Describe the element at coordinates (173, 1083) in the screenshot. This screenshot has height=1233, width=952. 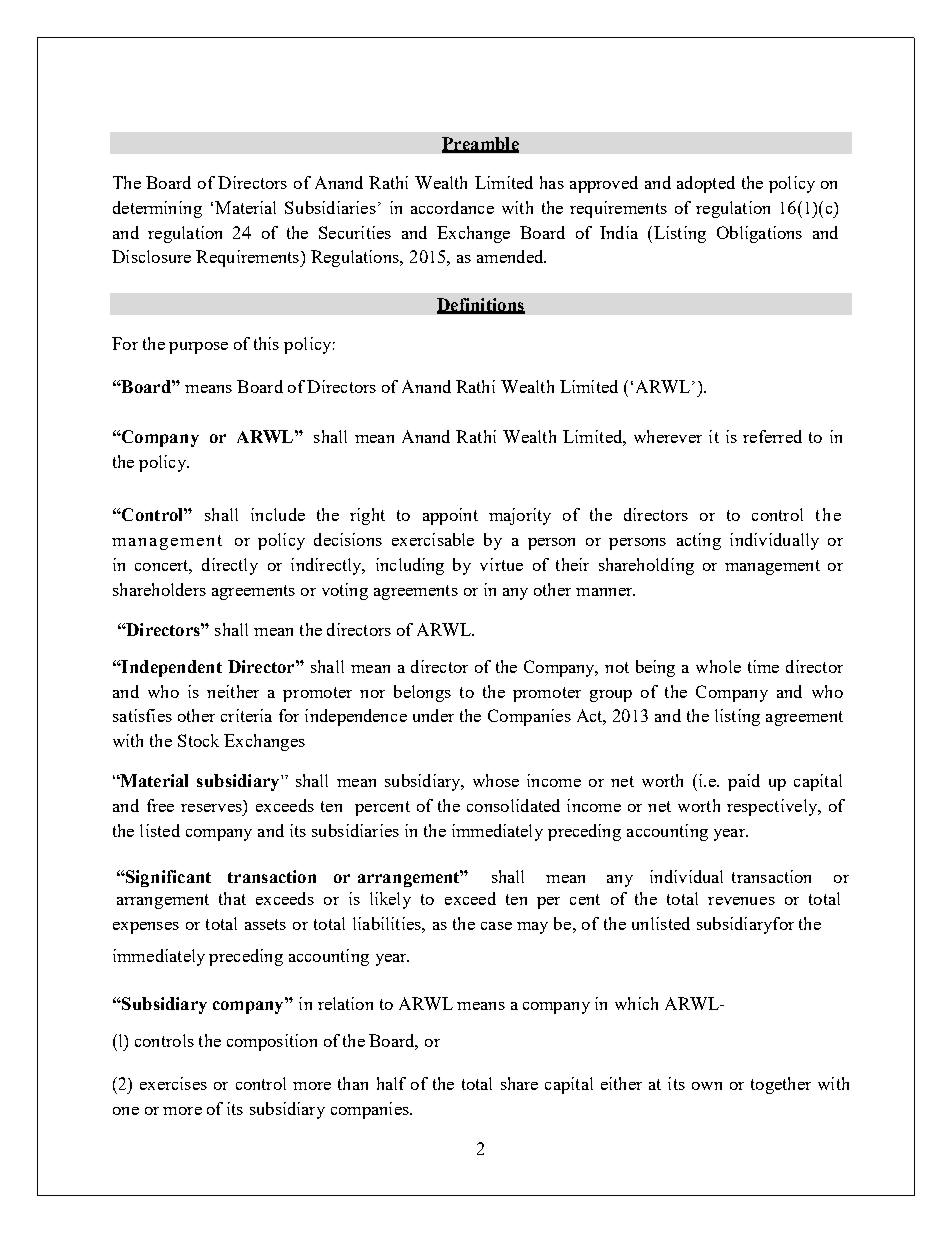
I see `exercises` at that location.
